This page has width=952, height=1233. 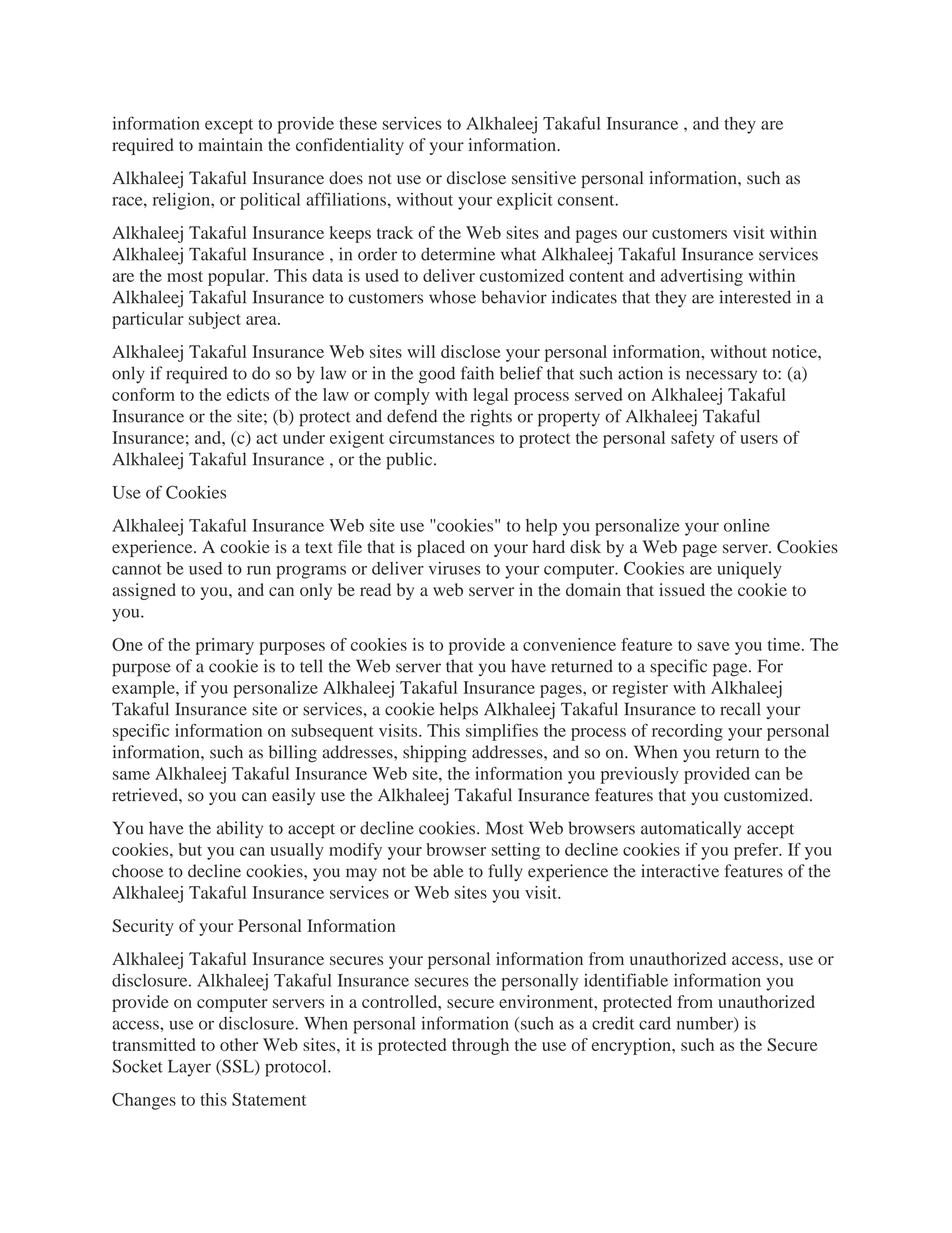 I want to click on encryption, so click(x=632, y=1046).
